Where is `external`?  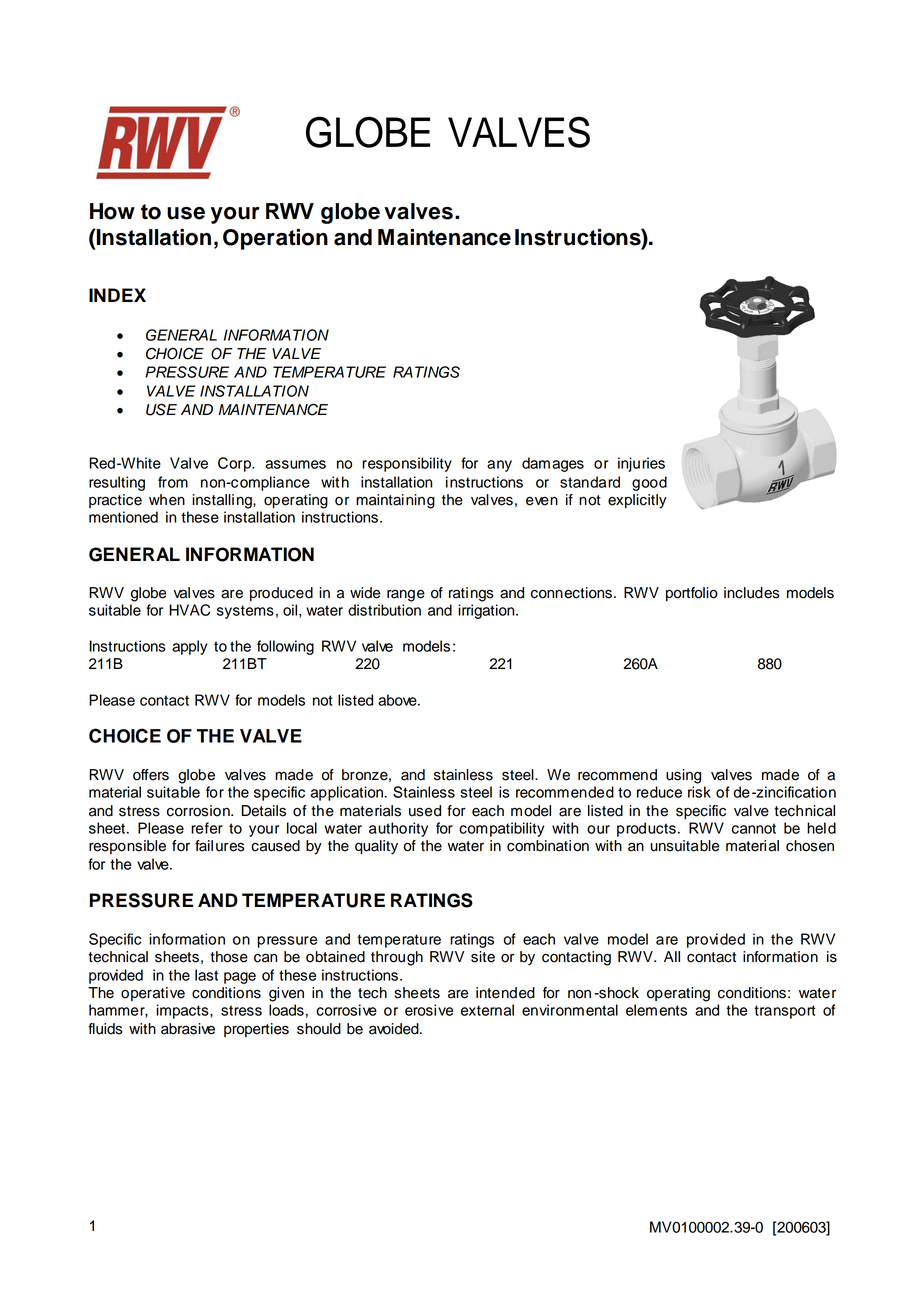 external is located at coordinates (487, 1010).
